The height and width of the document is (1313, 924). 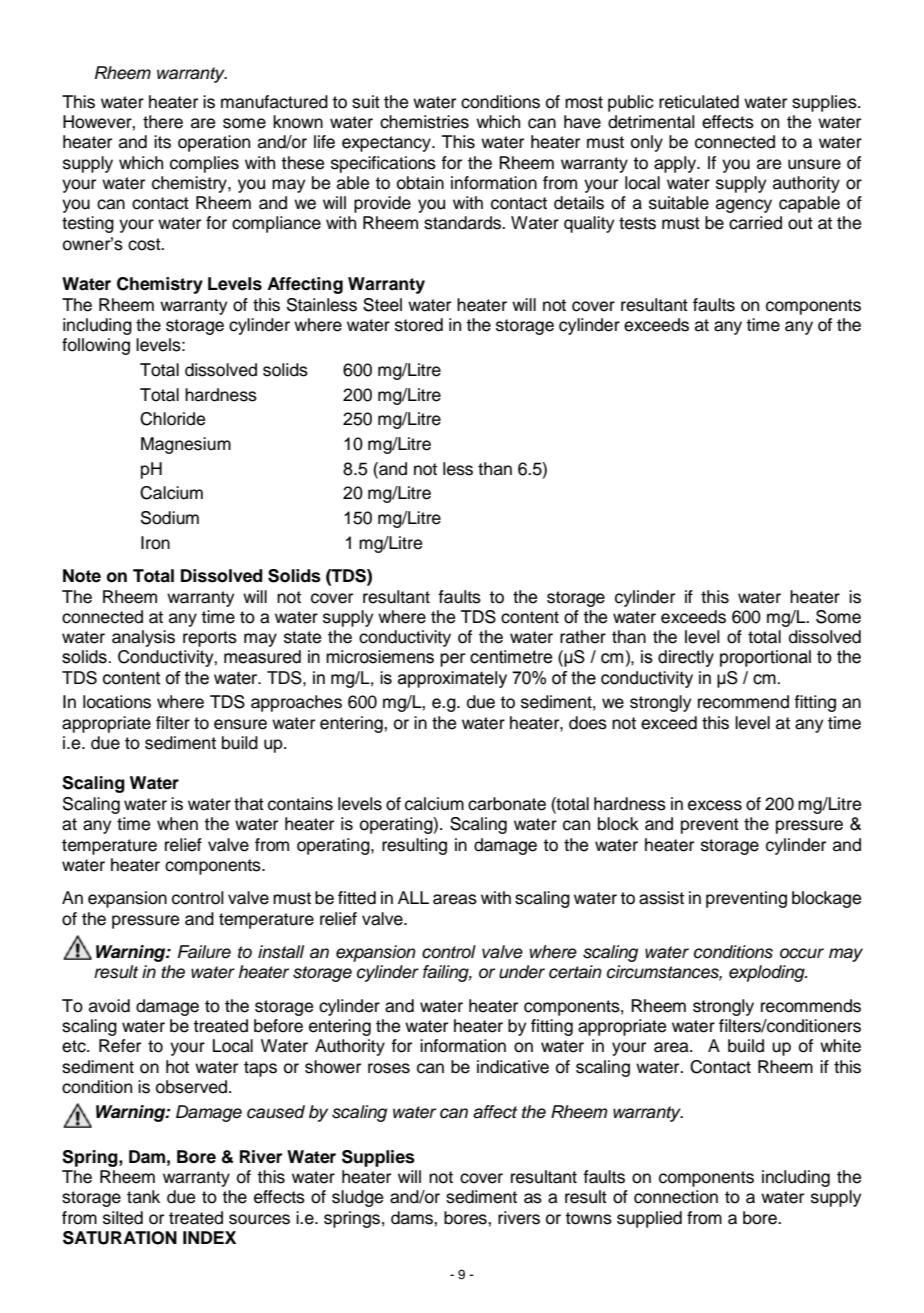 What do you see at coordinates (143, 1197) in the document?
I see `tank` at bounding box center [143, 1197].
